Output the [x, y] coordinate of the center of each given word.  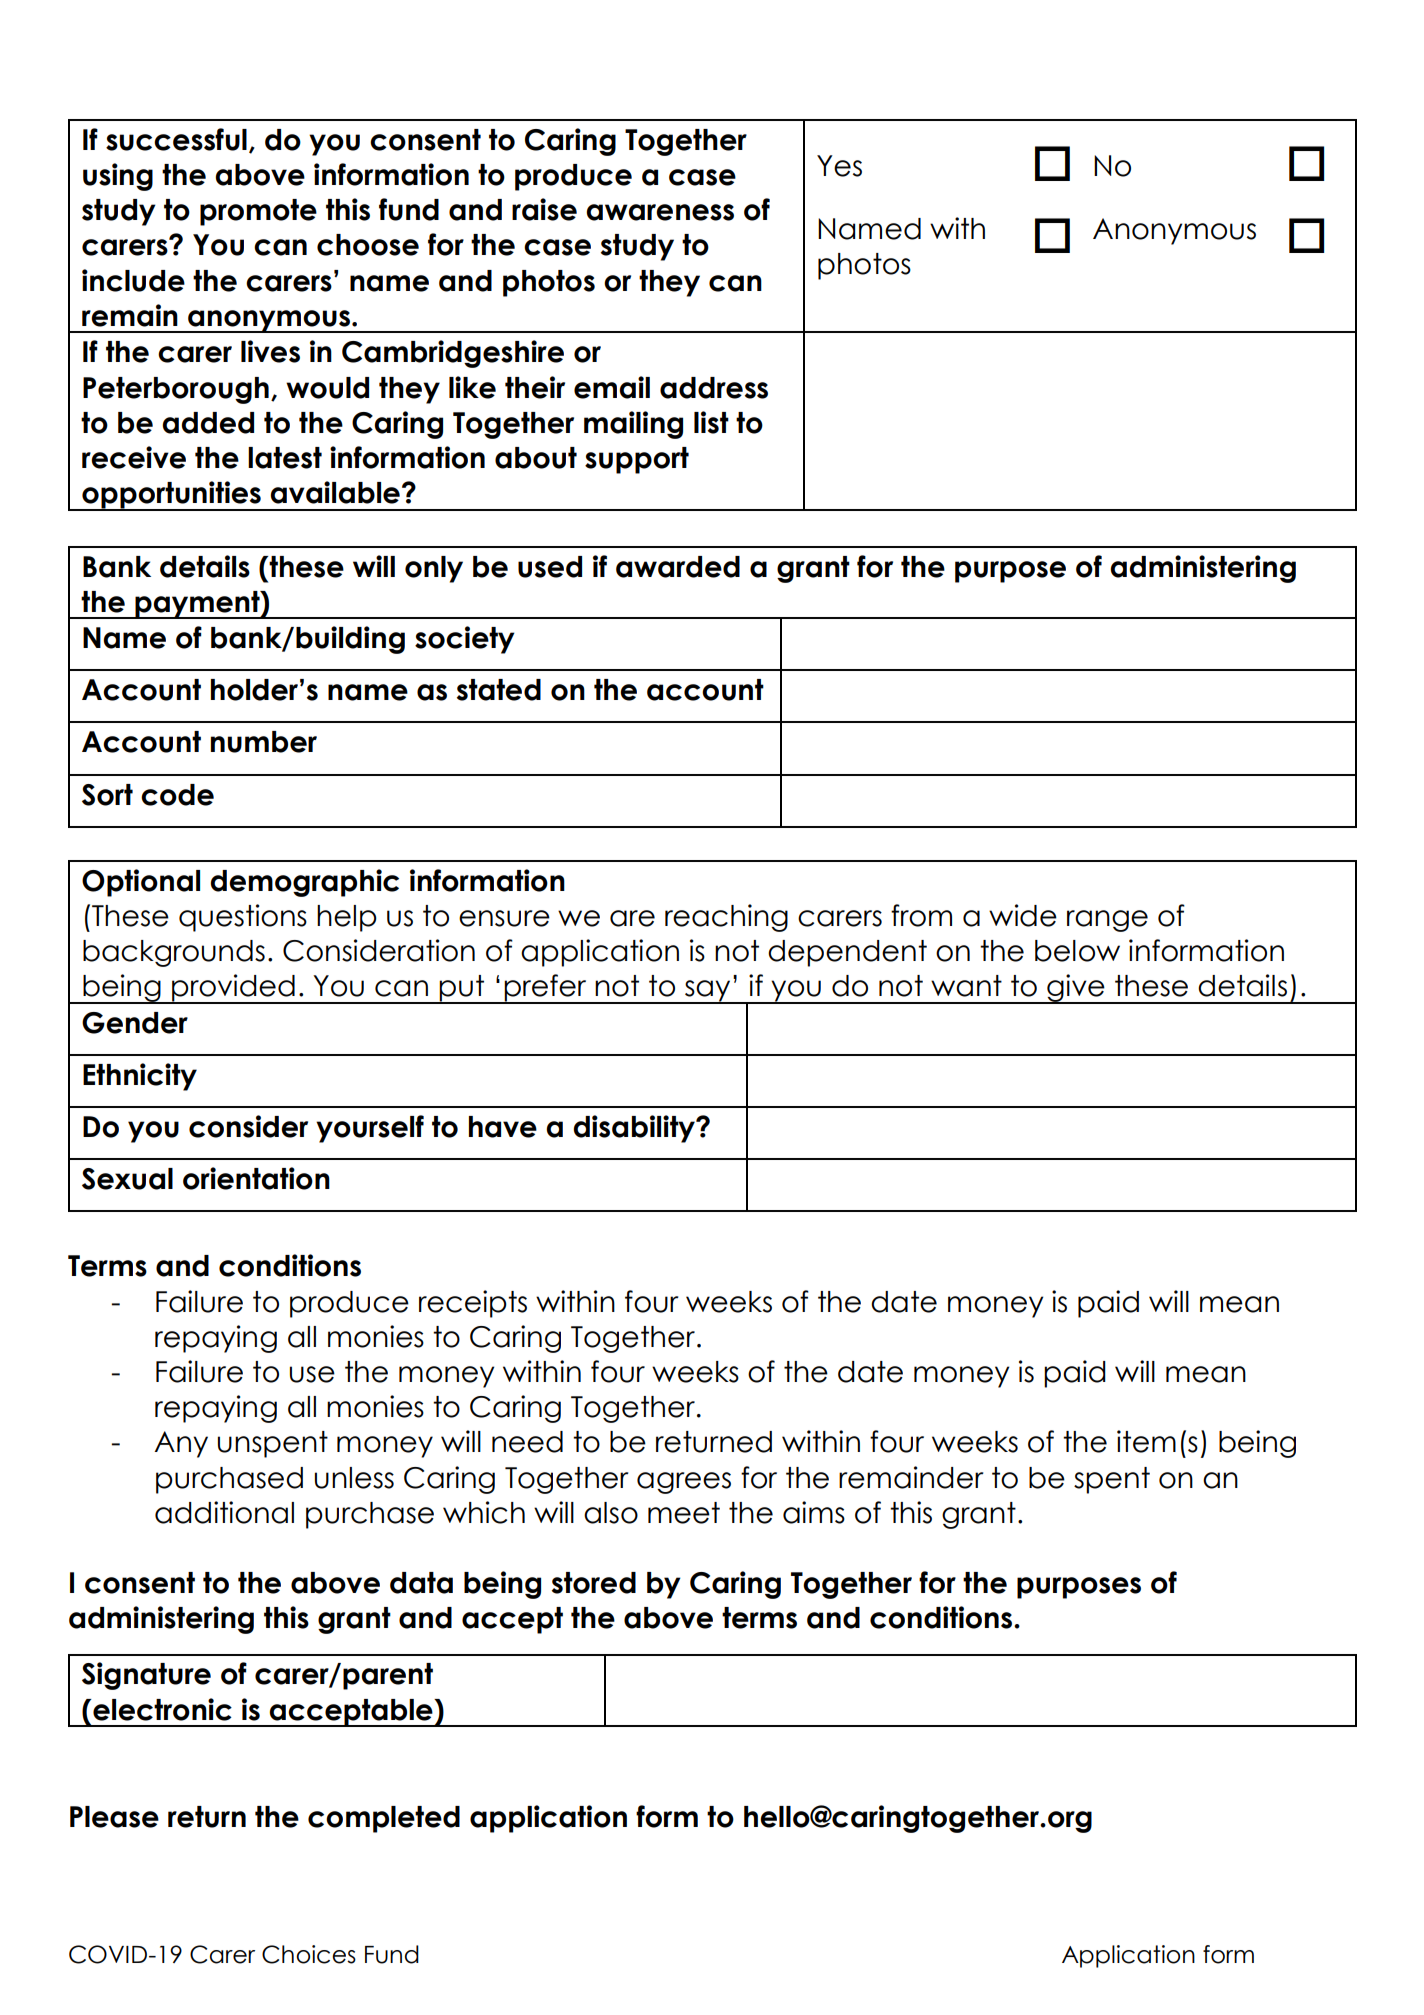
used [550, 567]
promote [258, 212]
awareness [660, 212]
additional [224, 1512]
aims [814, 1512]
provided [233, 989]
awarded [678, 567]
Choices [309, 1954]
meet [684, 1513]
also [611, 1513]
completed [384, 1819]
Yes [839, 166]
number [264, 742]
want [966, 986]
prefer [545, 989]
